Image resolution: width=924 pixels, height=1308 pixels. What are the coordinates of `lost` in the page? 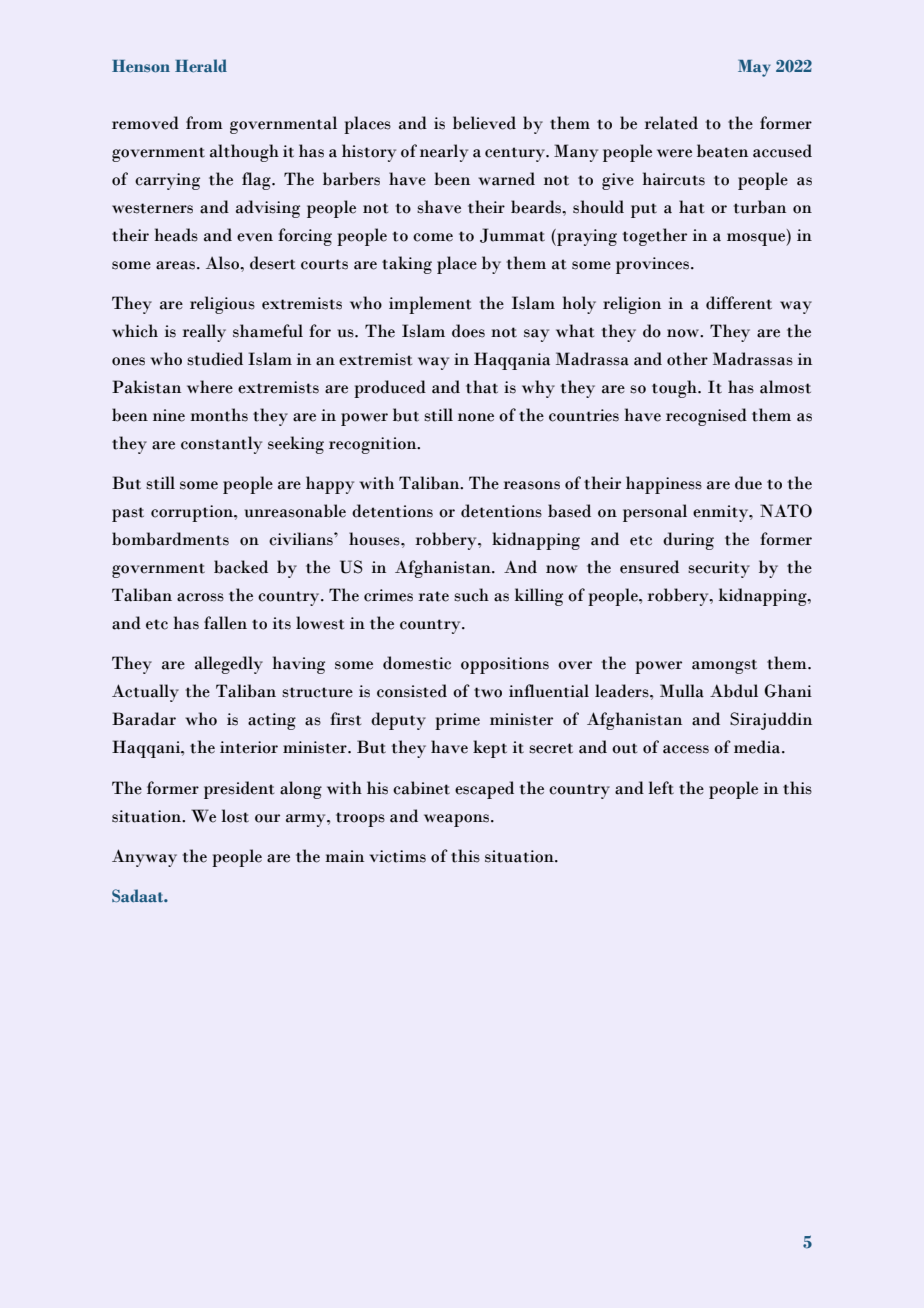 It's located at (235, 816).
